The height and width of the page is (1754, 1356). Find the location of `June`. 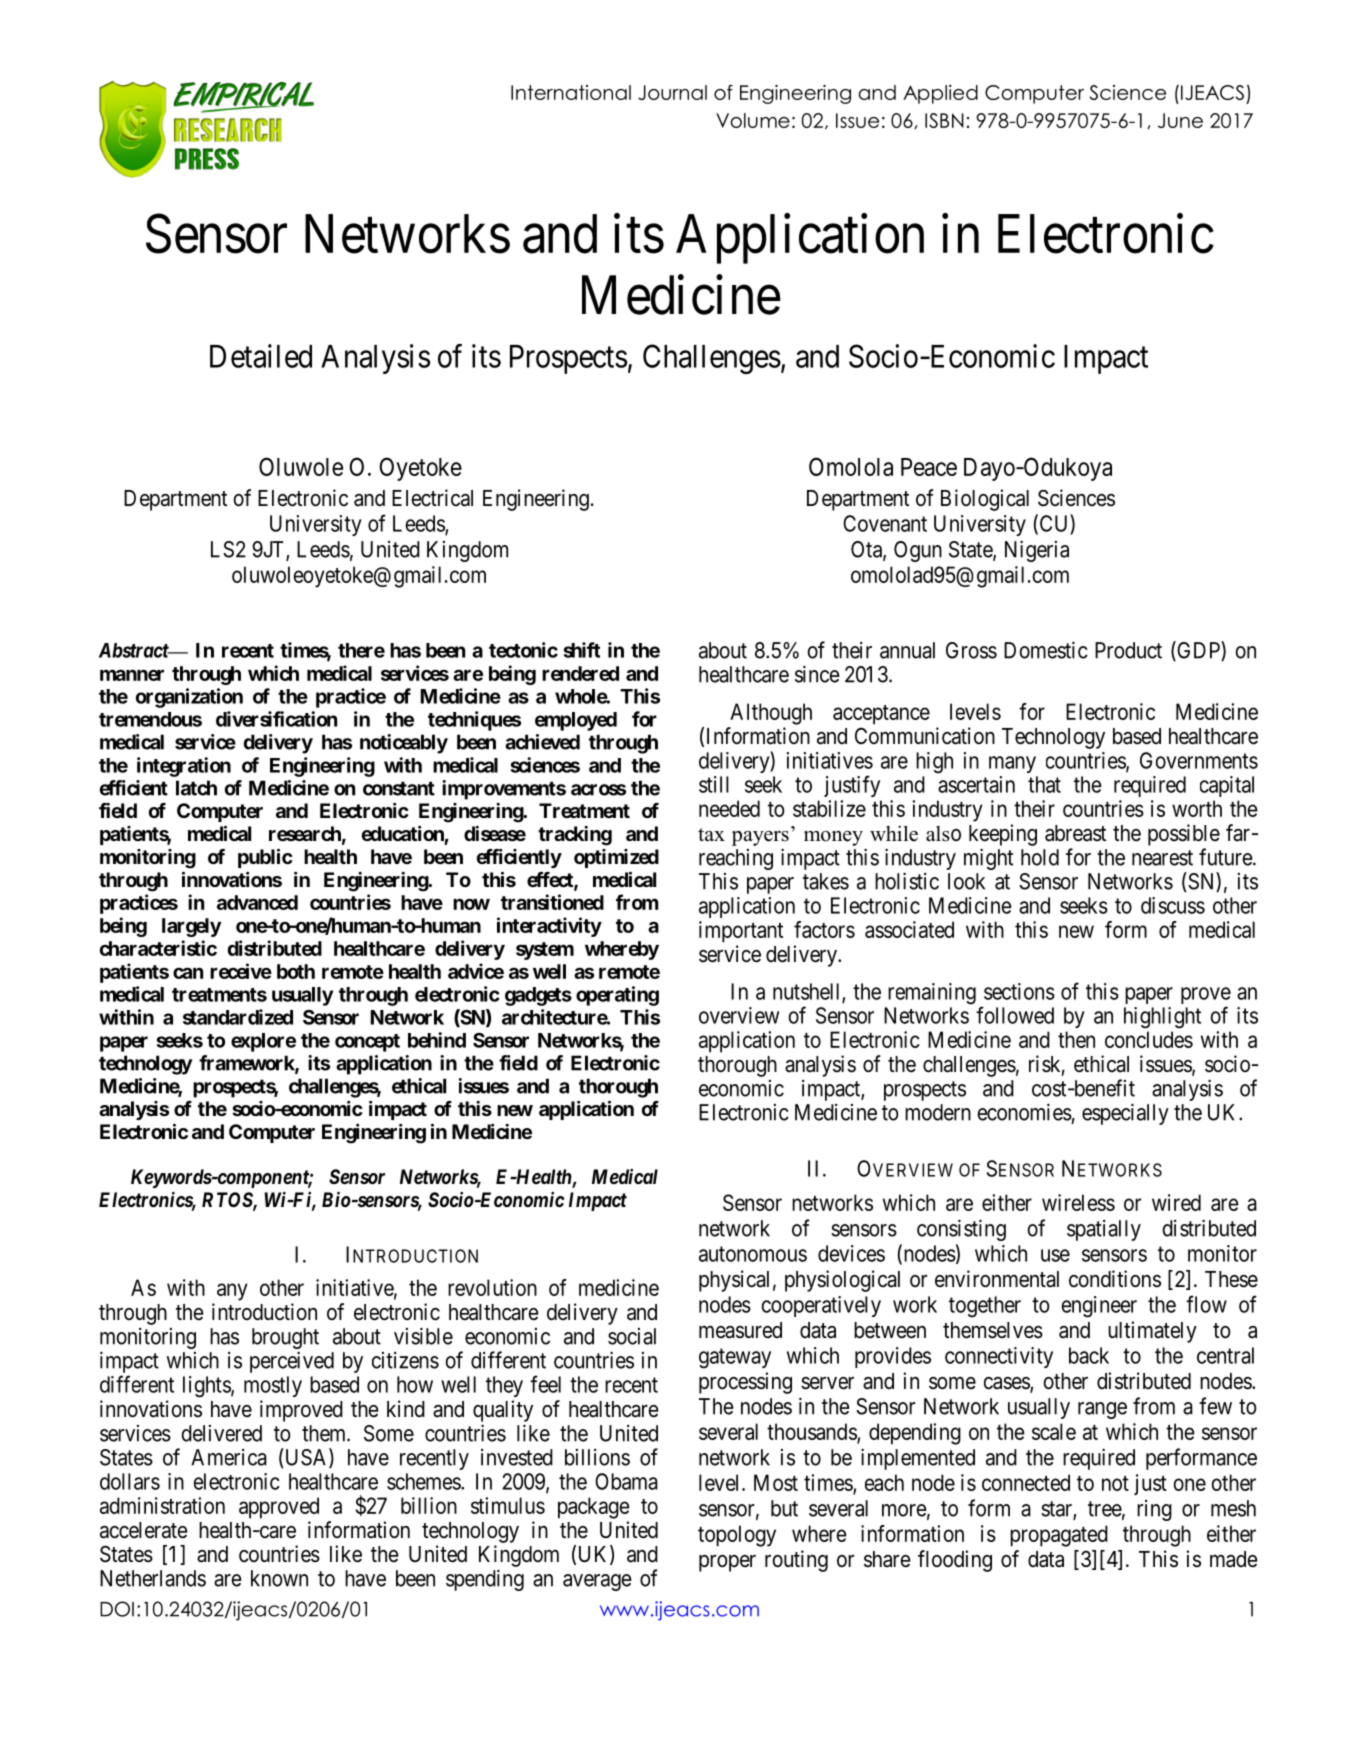

June is located at coordinates (1180, 120).
